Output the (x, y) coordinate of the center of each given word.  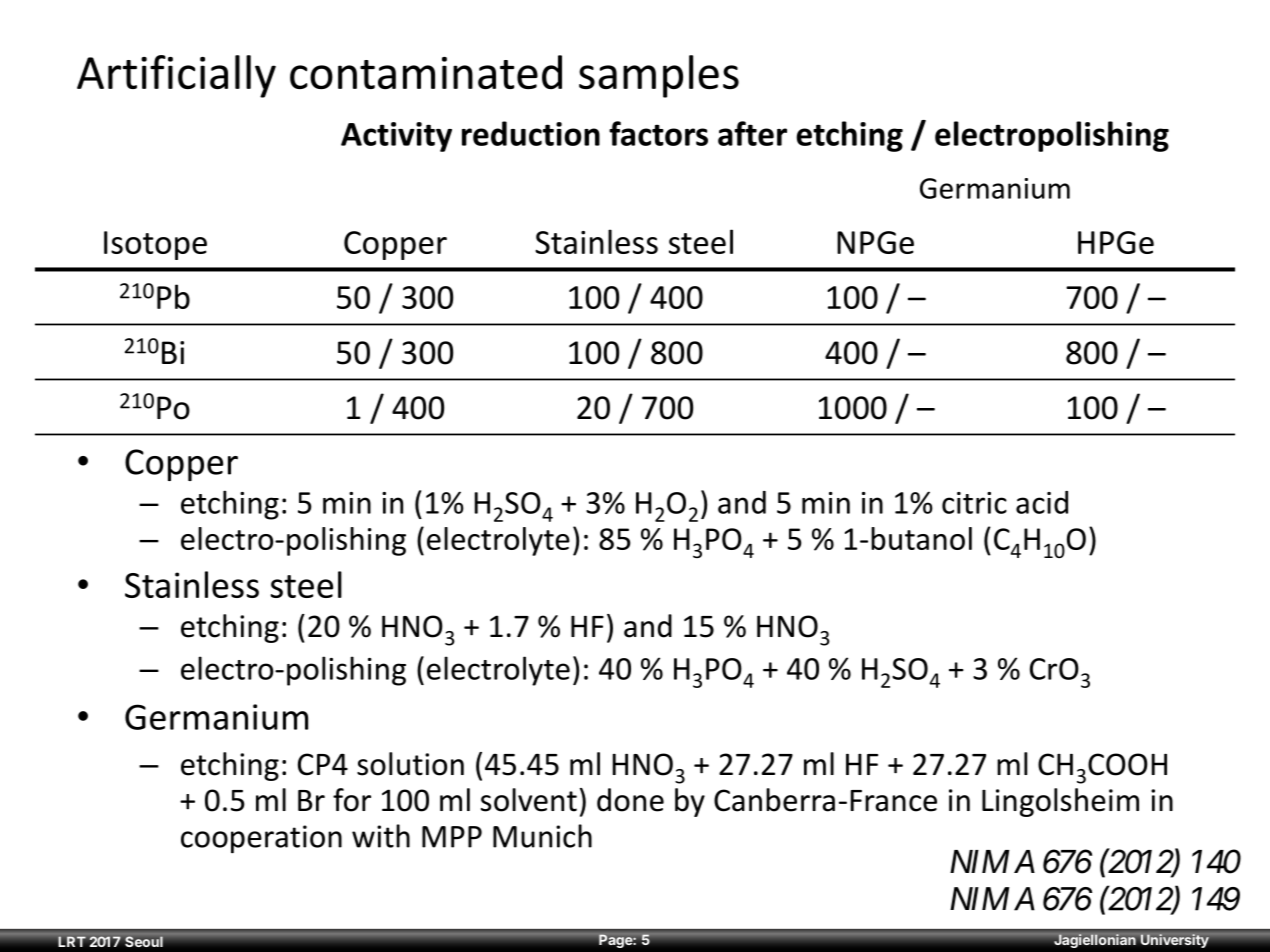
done (630, 800)
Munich (542, 836)
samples (659, 76)
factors (658, 133)
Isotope (155, 245)
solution (410, 764)
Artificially (176, 76)
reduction (531, 133)
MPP (452, 837)
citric (974, 503)
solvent (529, 800)
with (381, 836)
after (752, 133)
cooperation (261, 839)
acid (1042, 502)
